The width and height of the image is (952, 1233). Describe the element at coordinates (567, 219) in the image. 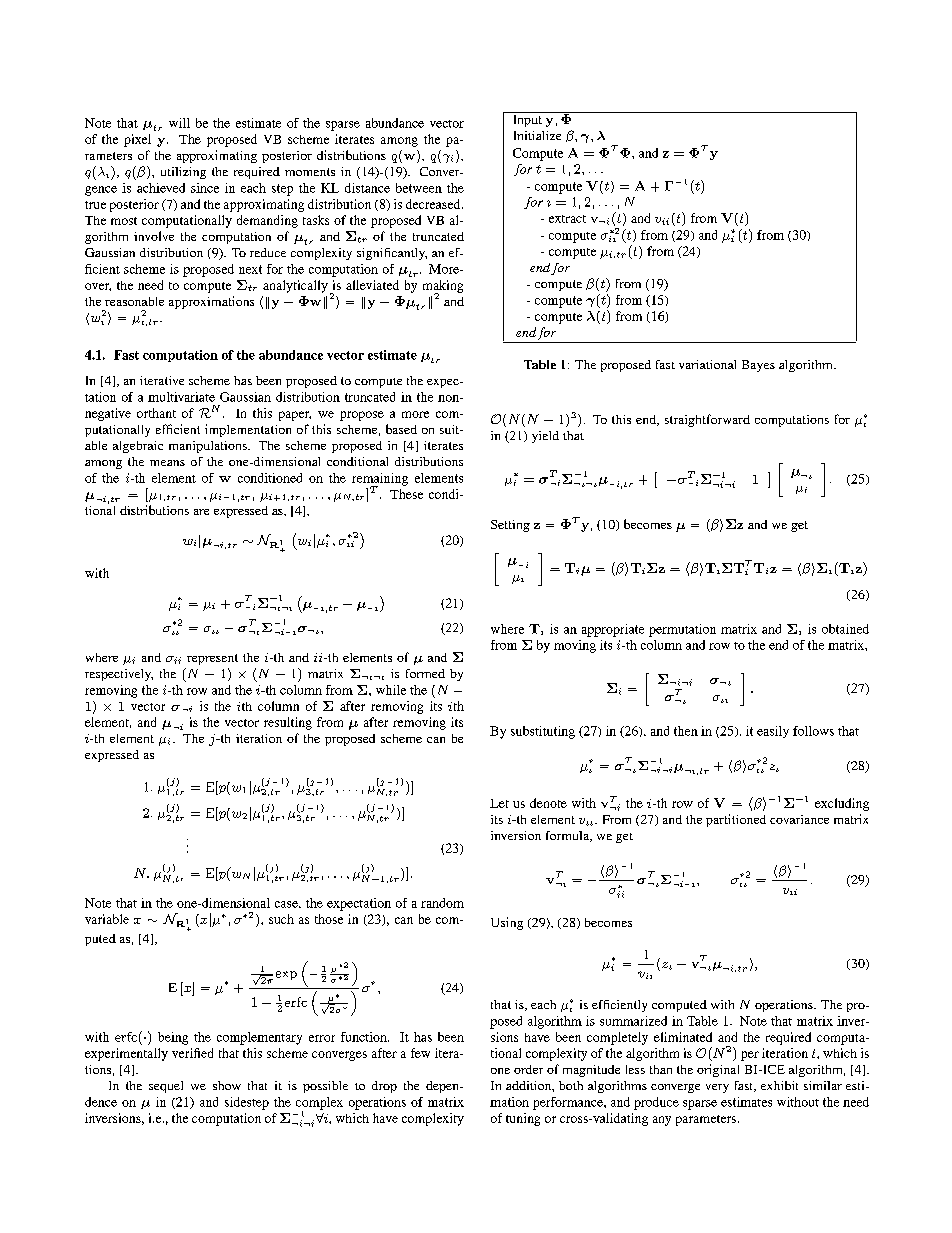

I see `extract` at that location.
